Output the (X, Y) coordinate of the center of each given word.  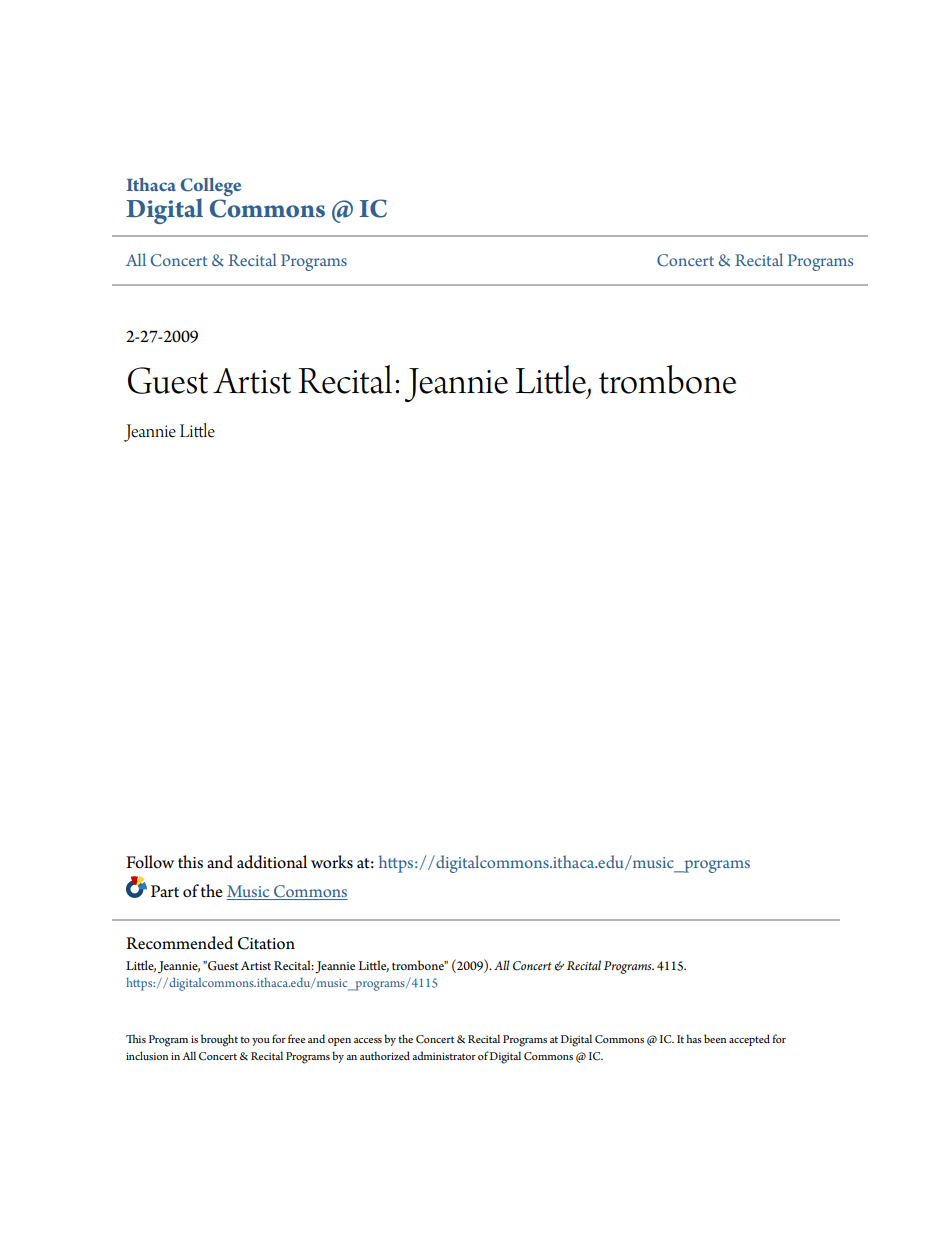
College (211, 187)
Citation (266, 943)
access (368, 1040)
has (694, 1038)
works (332, 862)
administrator (444, 1055)
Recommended (179, 943)
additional (272, 862)
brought (219, 1040)
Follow (150, 862)
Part (165, 891)
